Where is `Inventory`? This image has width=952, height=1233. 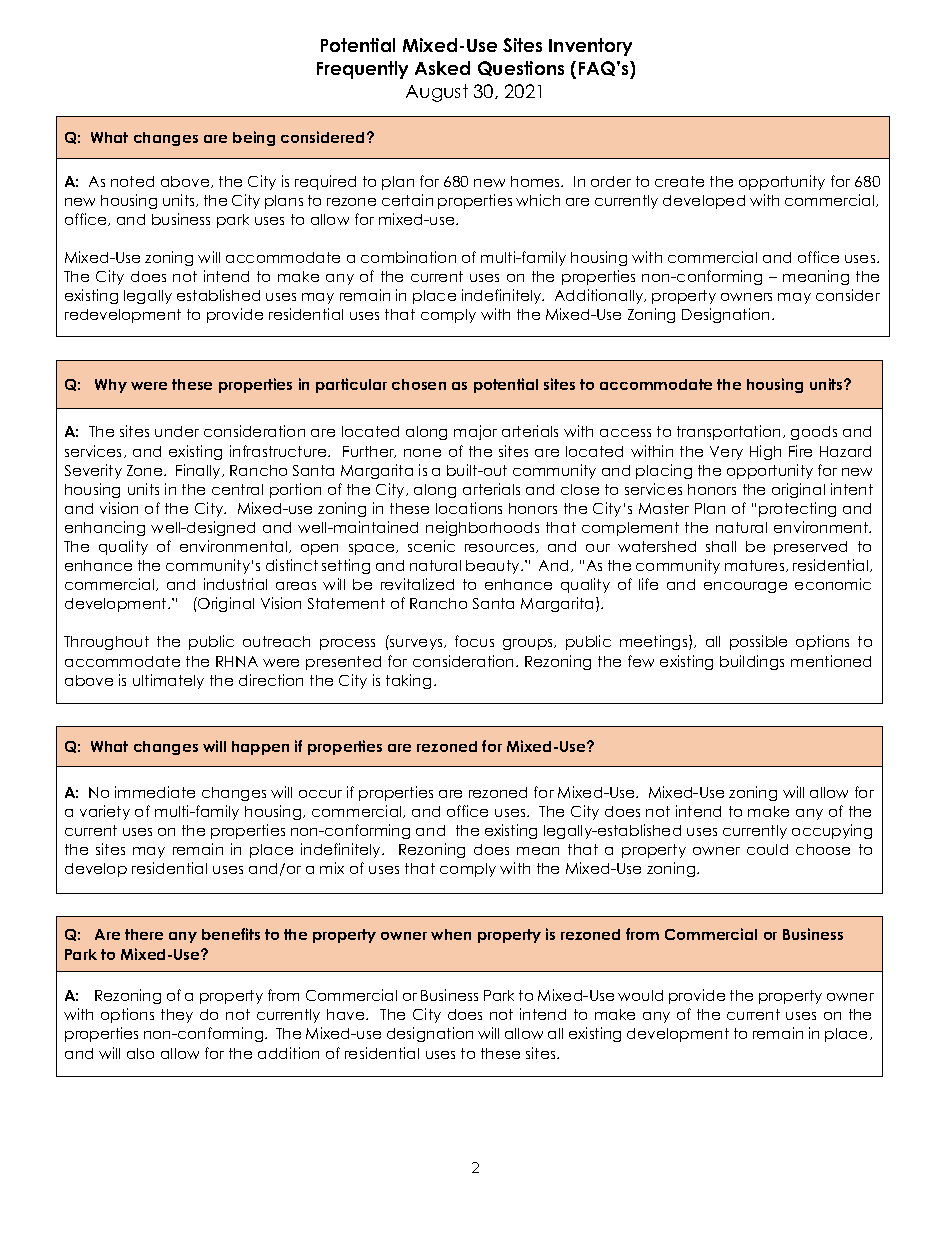 Inventory is located at coordinates (590, 47).
